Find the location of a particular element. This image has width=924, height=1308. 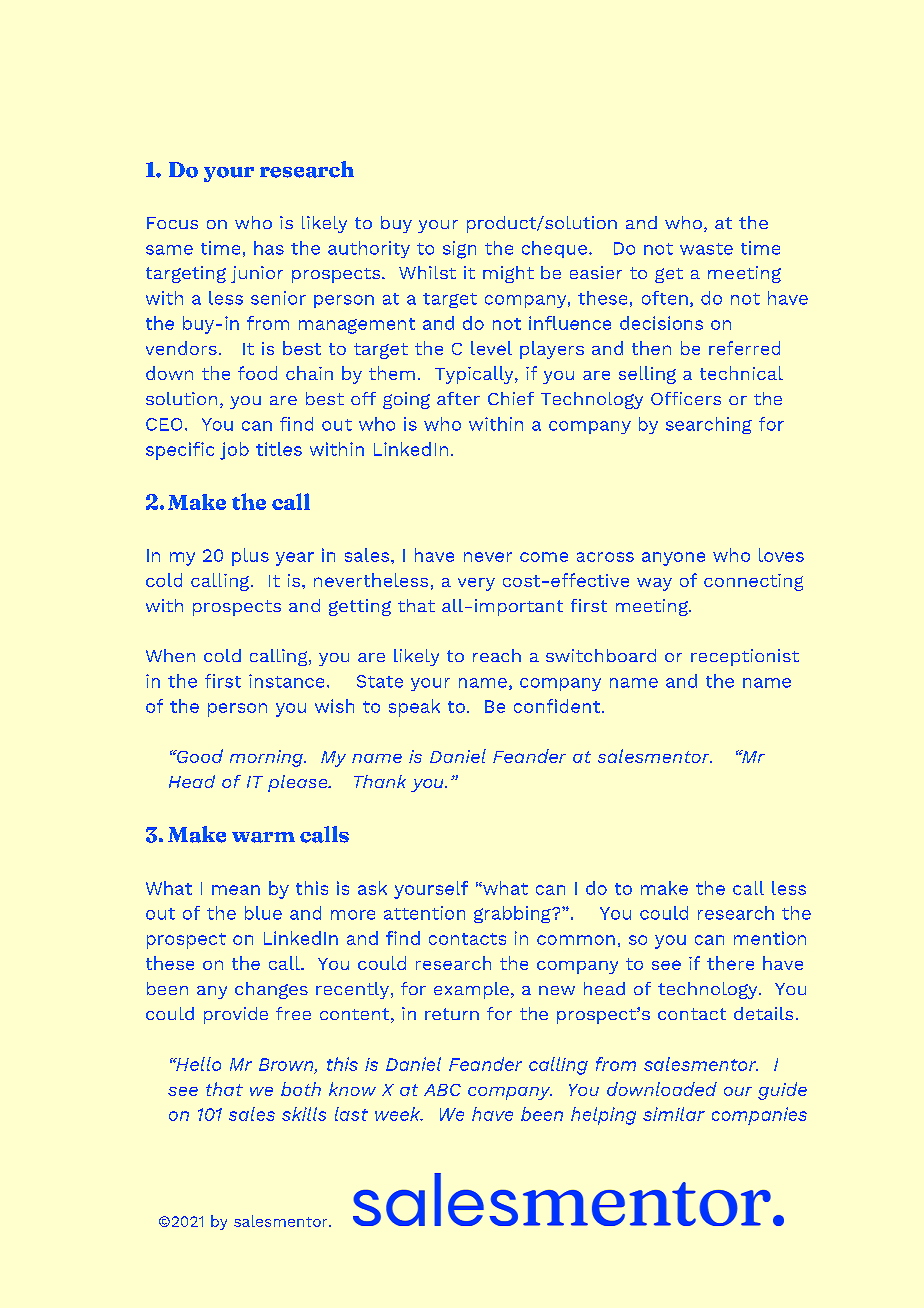

receptionist is located at coordinates (745, 657).
